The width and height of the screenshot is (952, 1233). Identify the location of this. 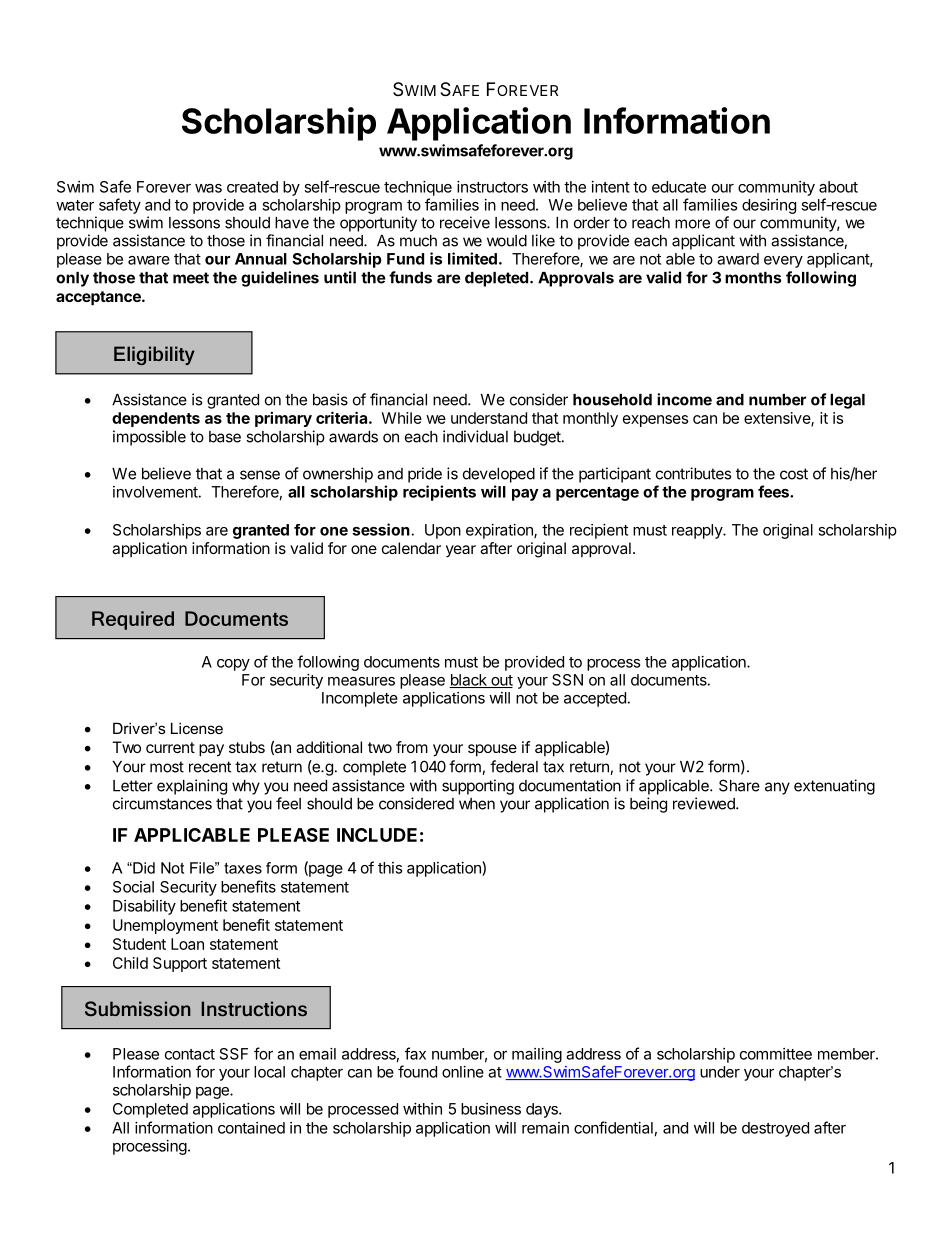
(390, 868).
